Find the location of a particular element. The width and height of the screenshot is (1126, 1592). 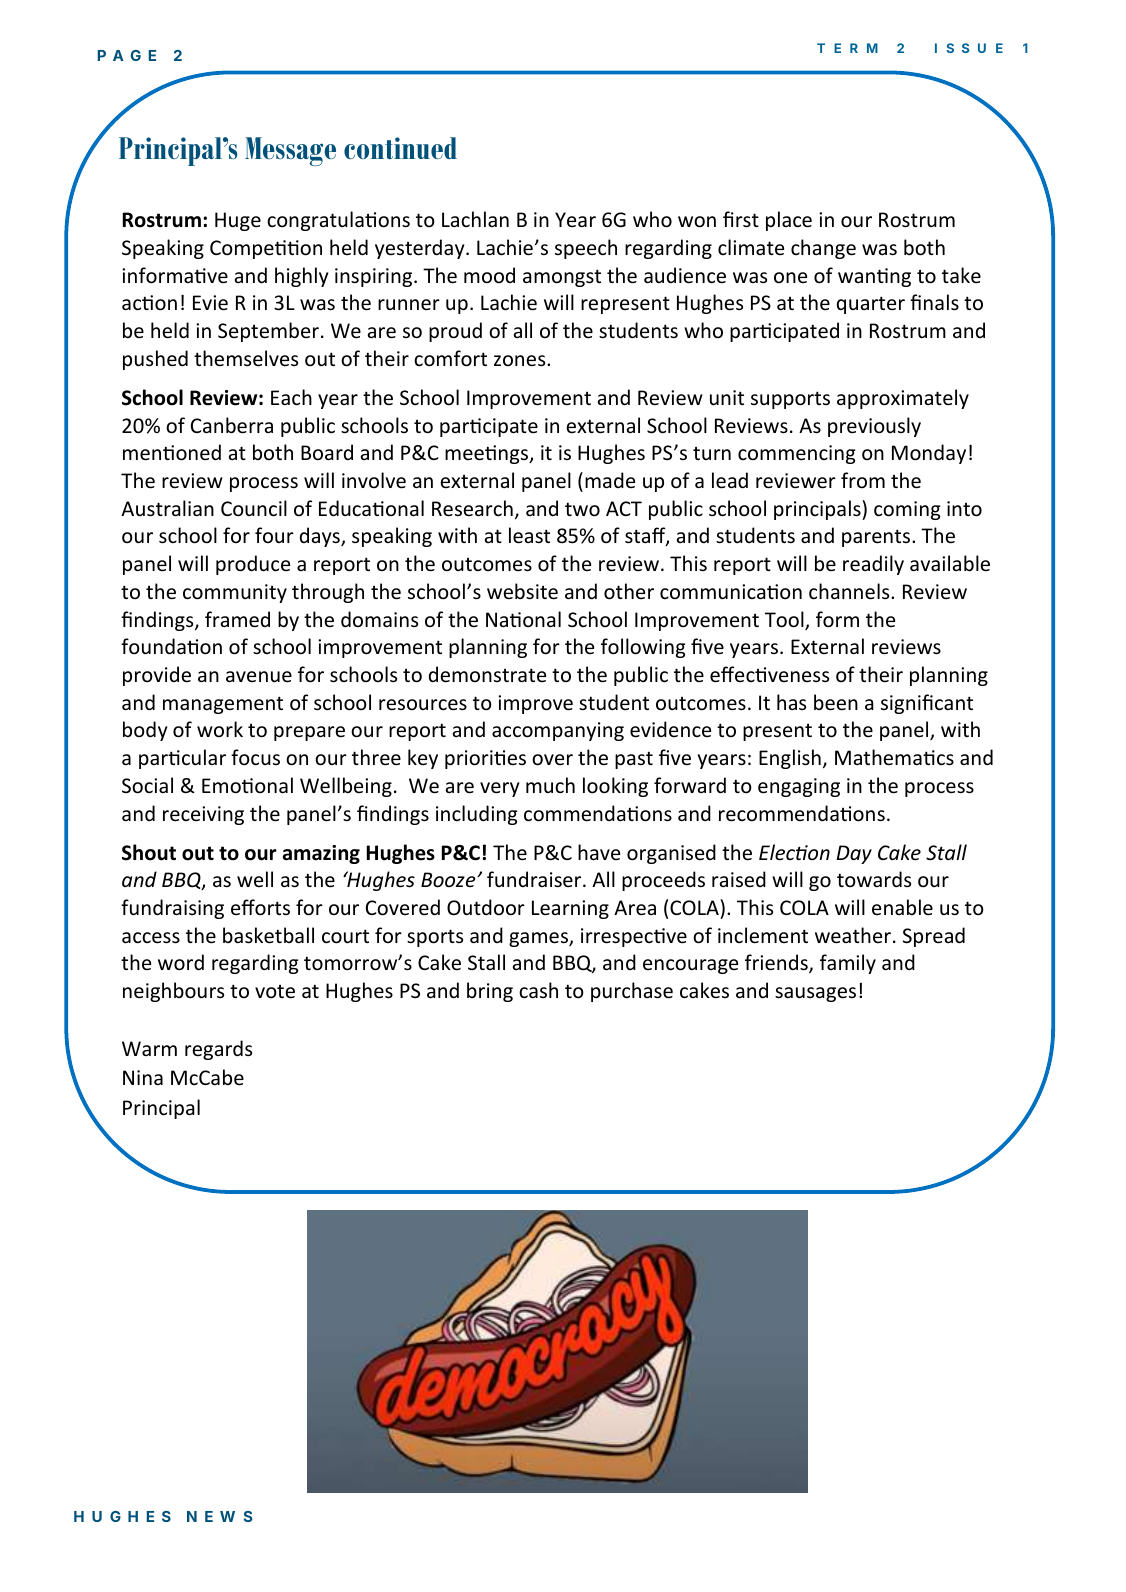

Council is located at coordinates (254, 508).
